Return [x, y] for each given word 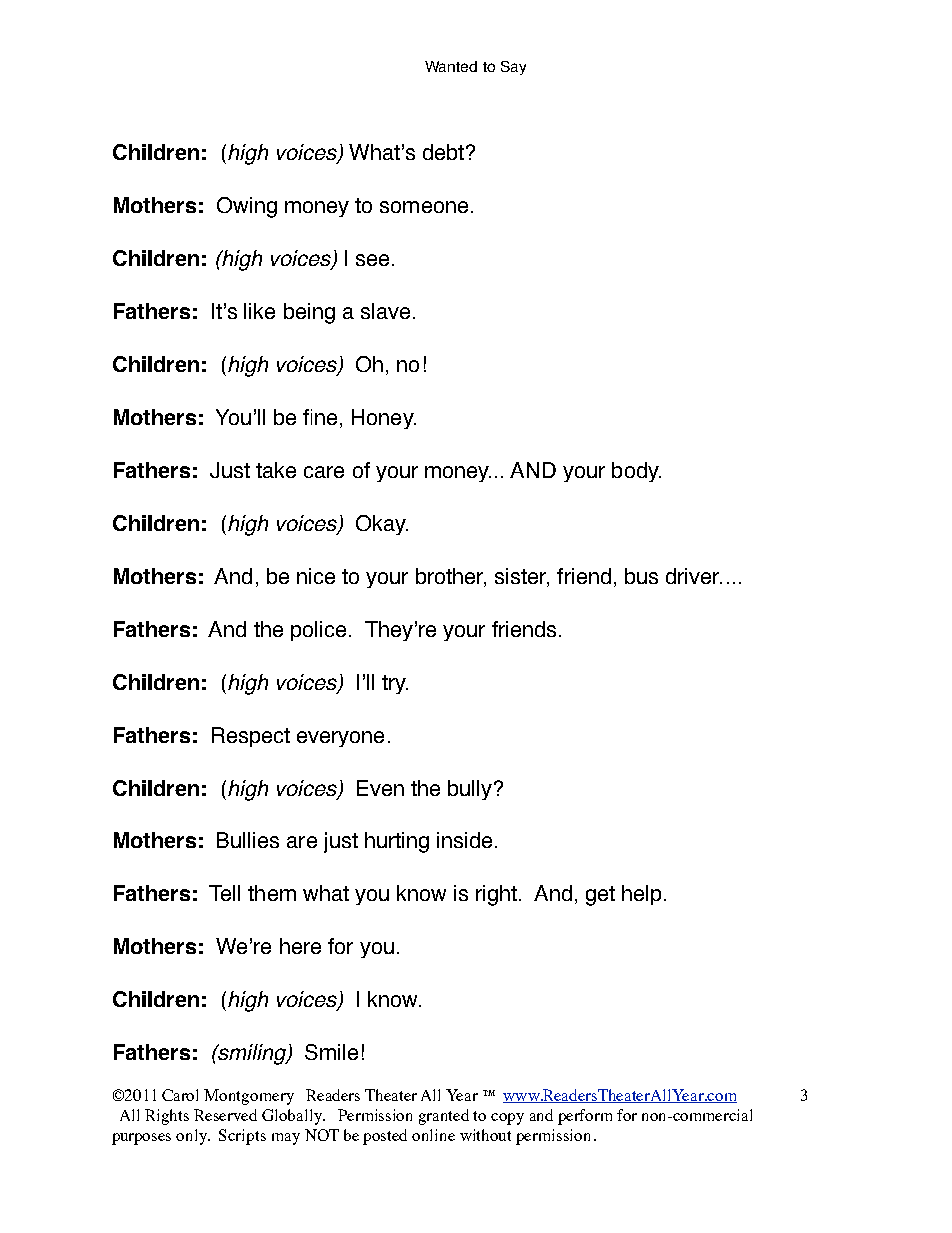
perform [585, 1117]
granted [444, 1117]
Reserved [225, 1115]
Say [513, 68]
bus [641, 576]
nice [316, 576]
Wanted [451, 66]
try [395, 684]
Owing [247, 207]
